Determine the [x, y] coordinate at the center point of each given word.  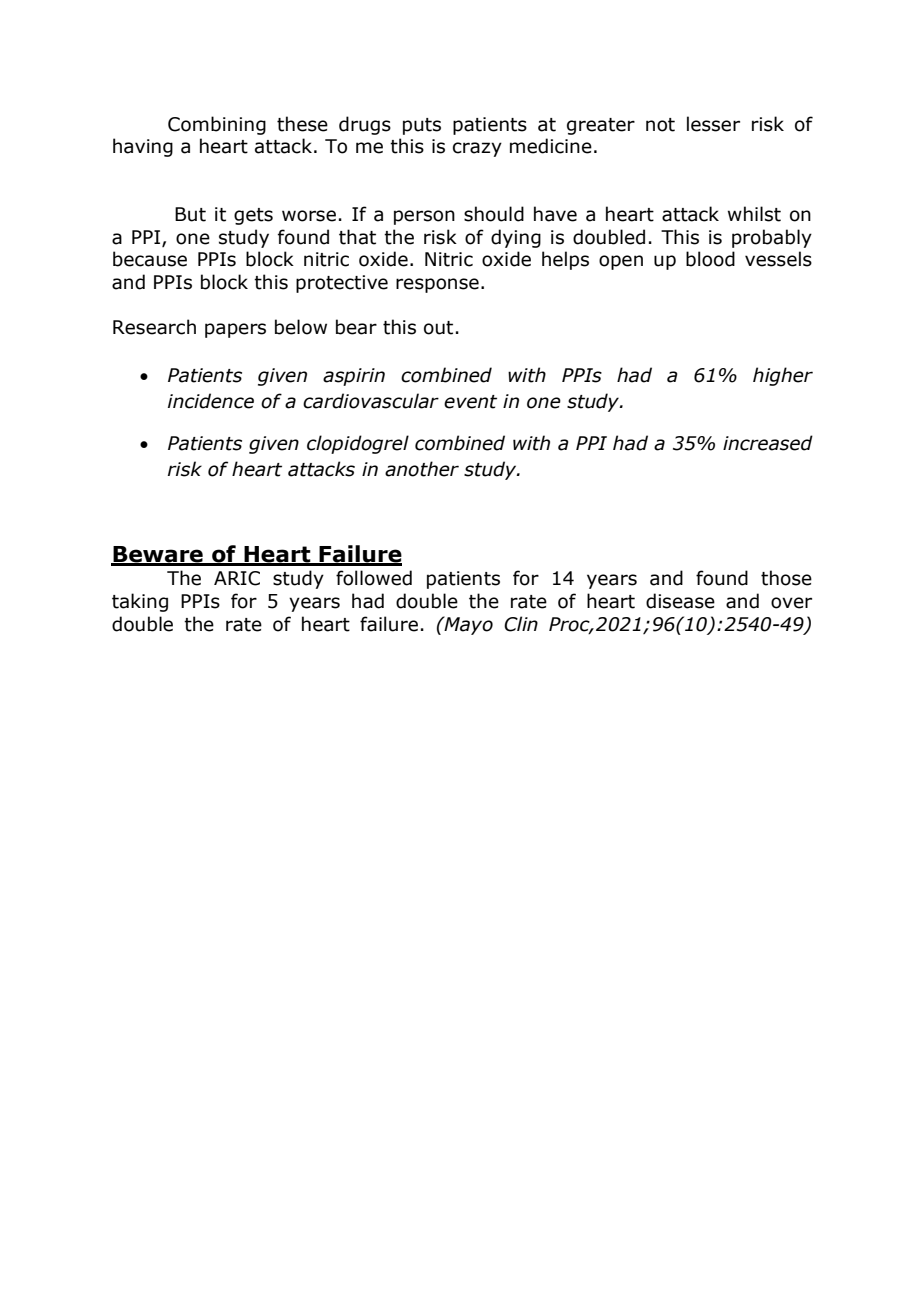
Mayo [467, 625]
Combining [217, 125]
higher [783, 376]
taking [140, 602]
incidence [211, 401]
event [470, 402]
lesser [713, 124]
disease [680, 601]
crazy [477, 149]
